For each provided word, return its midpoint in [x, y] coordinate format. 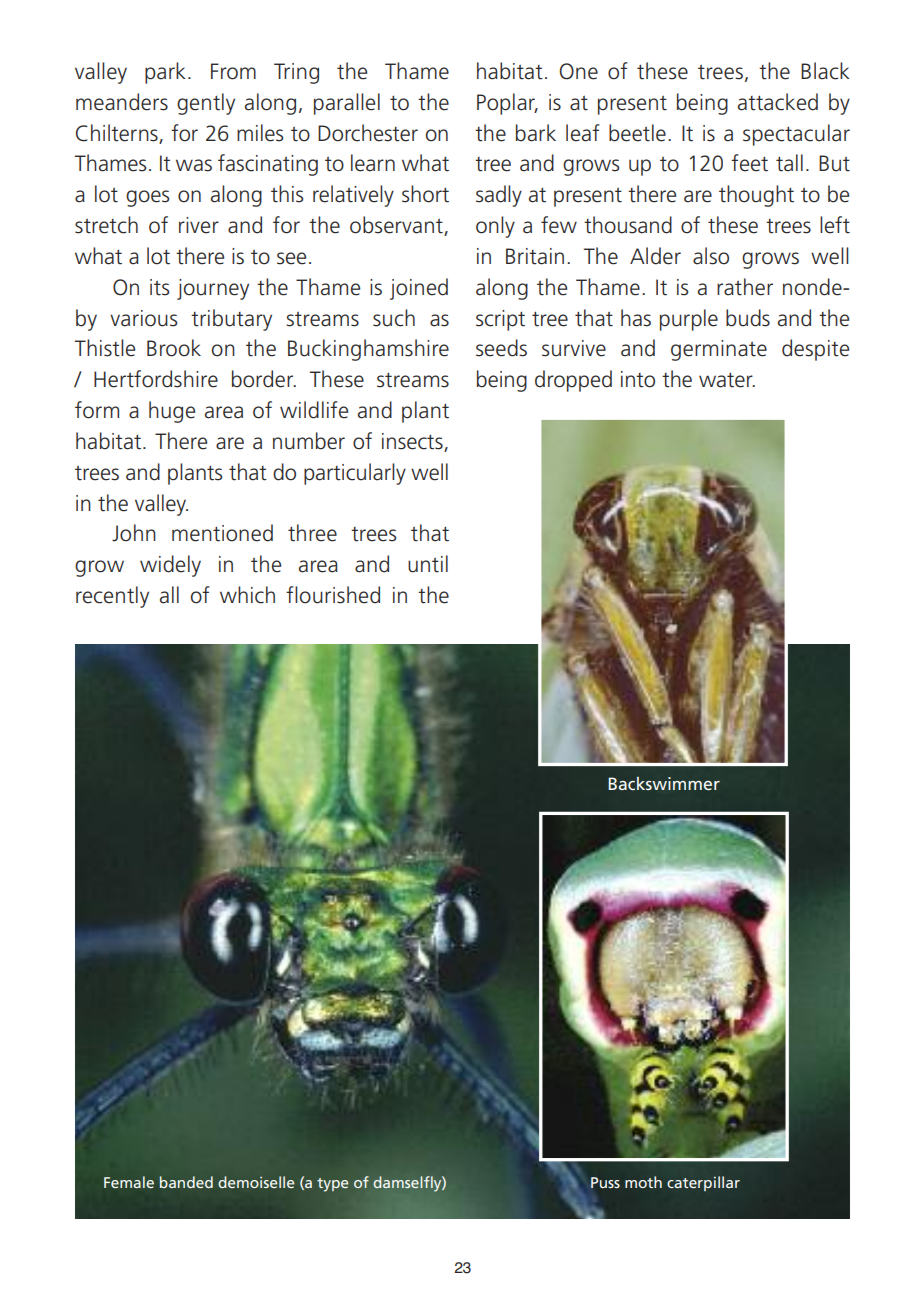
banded [186, 1182]
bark [536, 133]
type [332, 1185]
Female [129, 1182]
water [727, 380]
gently [206, 104]
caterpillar [703, 1183]
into [638, 379]
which [247, 595]
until [428, 564]
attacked [778, 102]
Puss [605, 1182]
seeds [501, 348]
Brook [174, 348]
